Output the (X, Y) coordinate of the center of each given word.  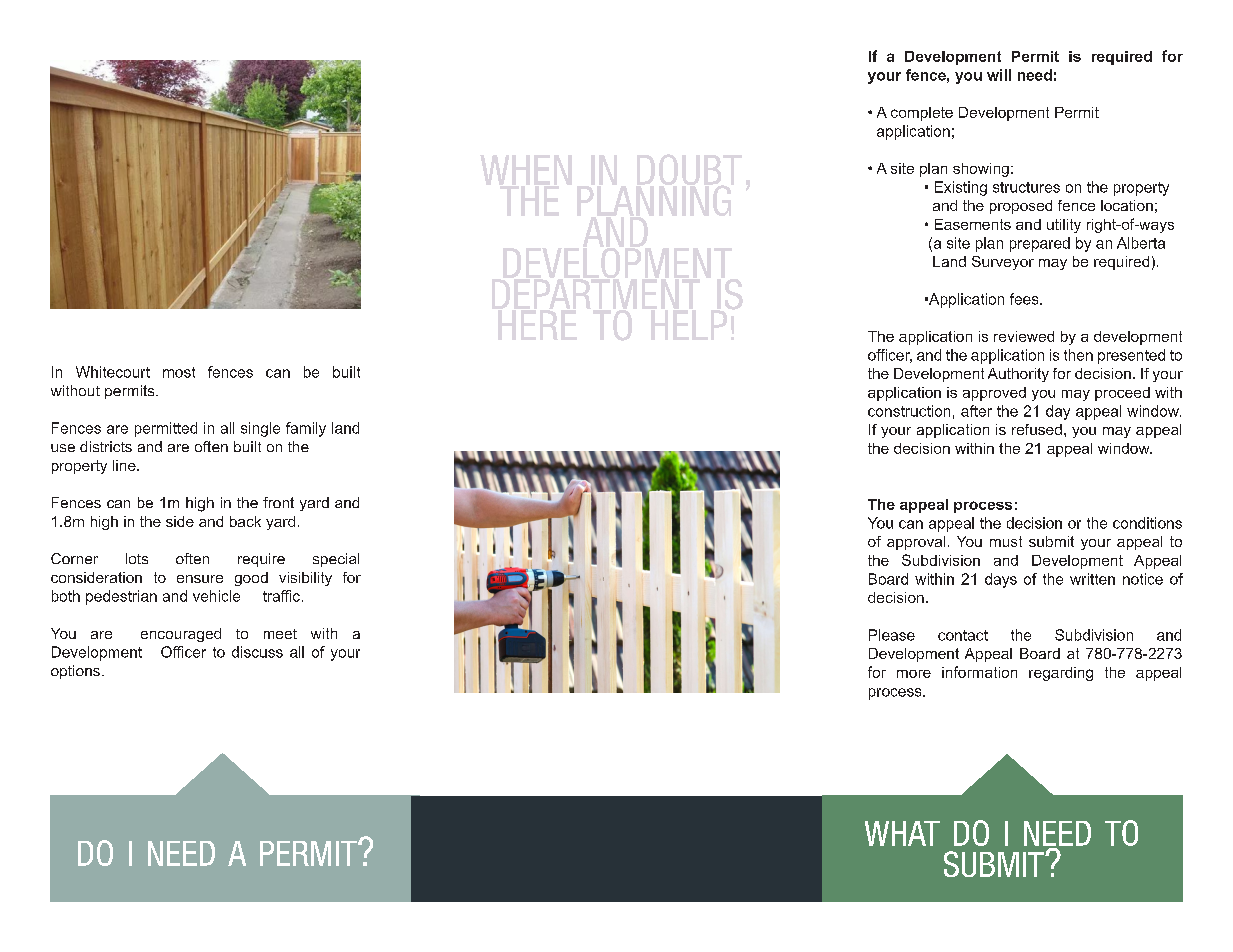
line (125, 465)
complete (922, 114)
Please (892, 635)
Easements (973, 224)
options (75, 672)
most (179, 372)
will (999, 75)
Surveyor (1003, 263)
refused (1037, 429)
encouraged (181, 635)
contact (963, 635)
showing (981, 170)
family (306, 429)
